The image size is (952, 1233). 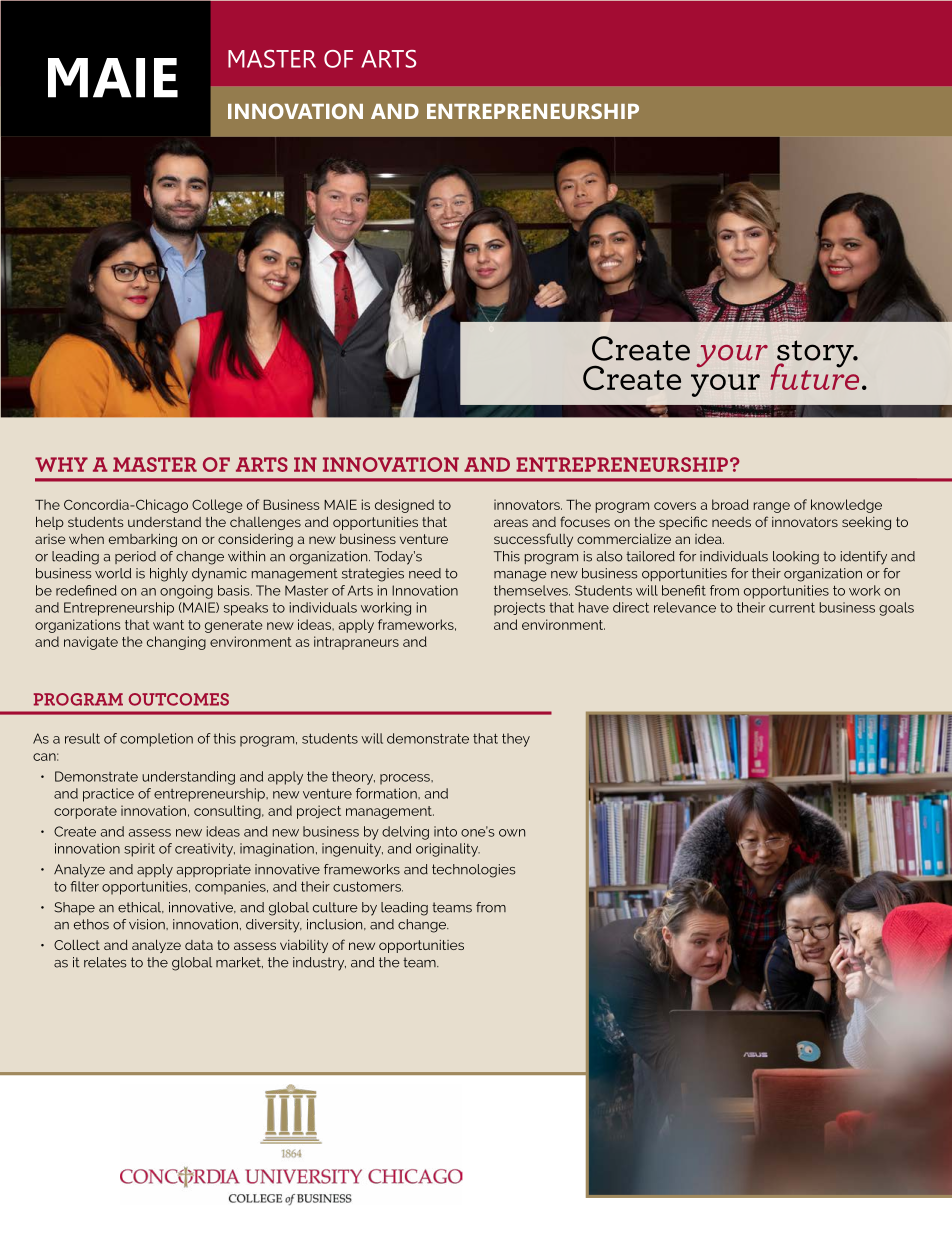 What do you see at coordinates (474, 871) in the image?
I see `technologies` at bounding box center [474, 871].
